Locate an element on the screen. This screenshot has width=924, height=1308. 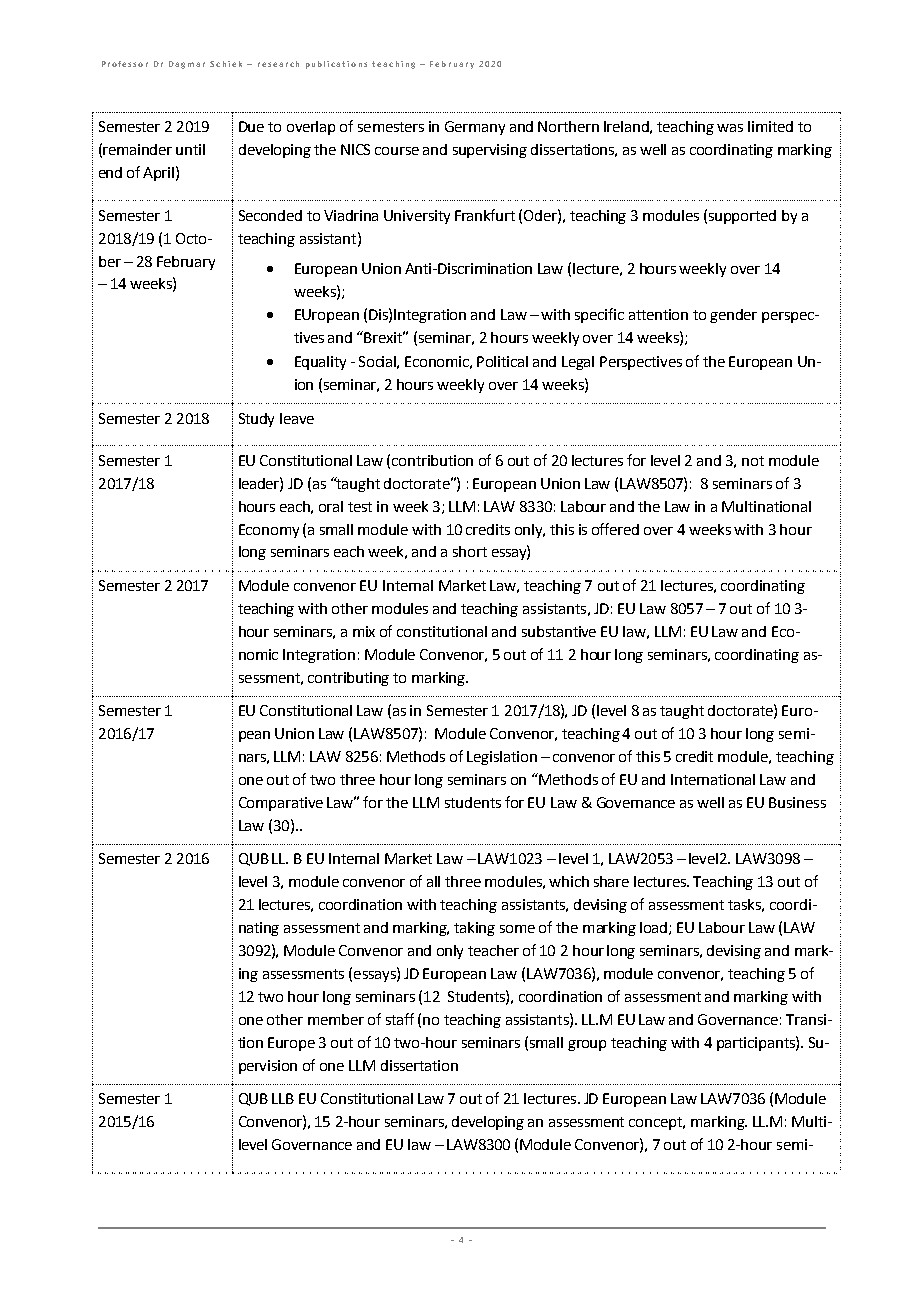
until is located at coordinates (190, 149).
